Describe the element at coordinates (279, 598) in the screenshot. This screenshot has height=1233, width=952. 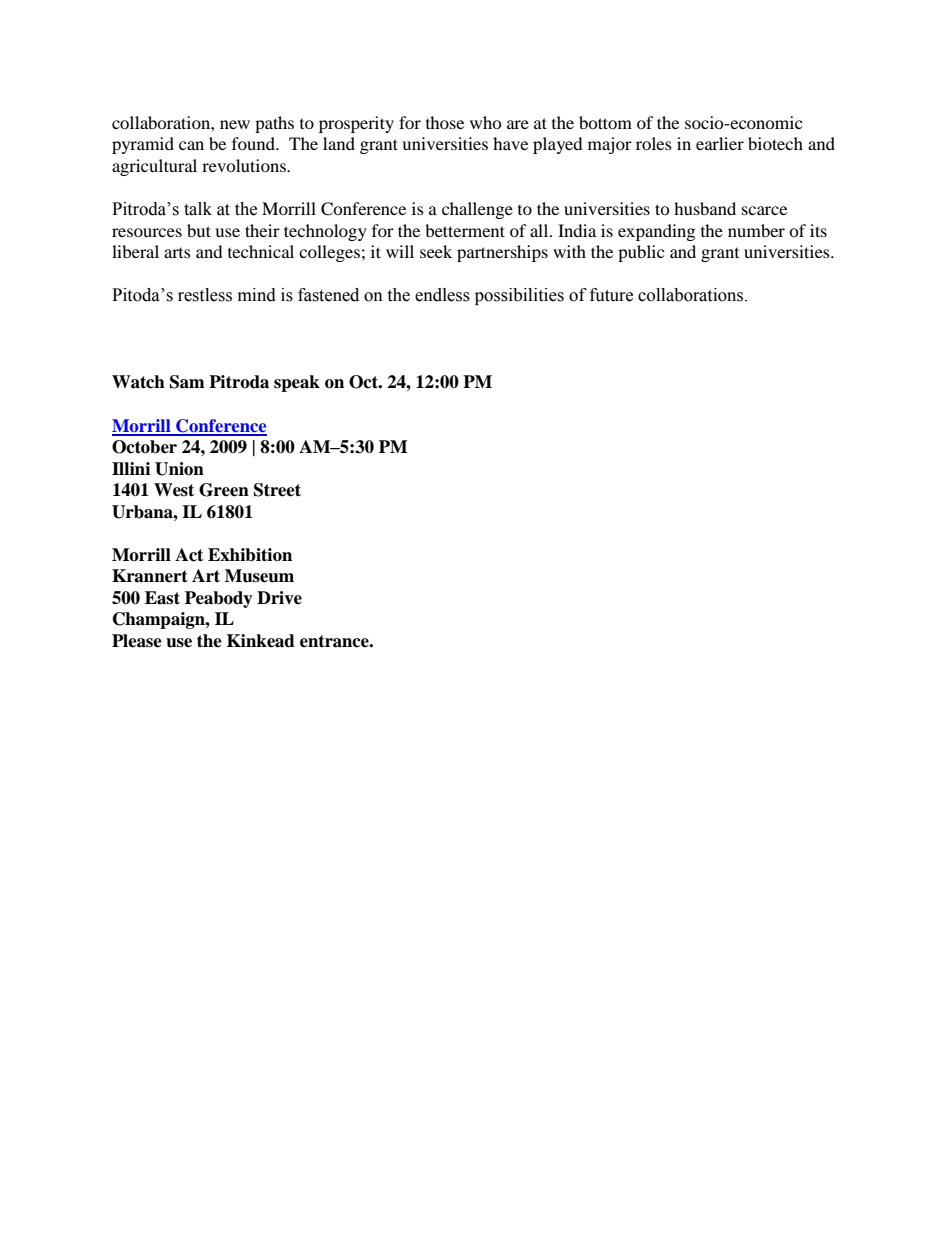
I see `Drive` at that location.
